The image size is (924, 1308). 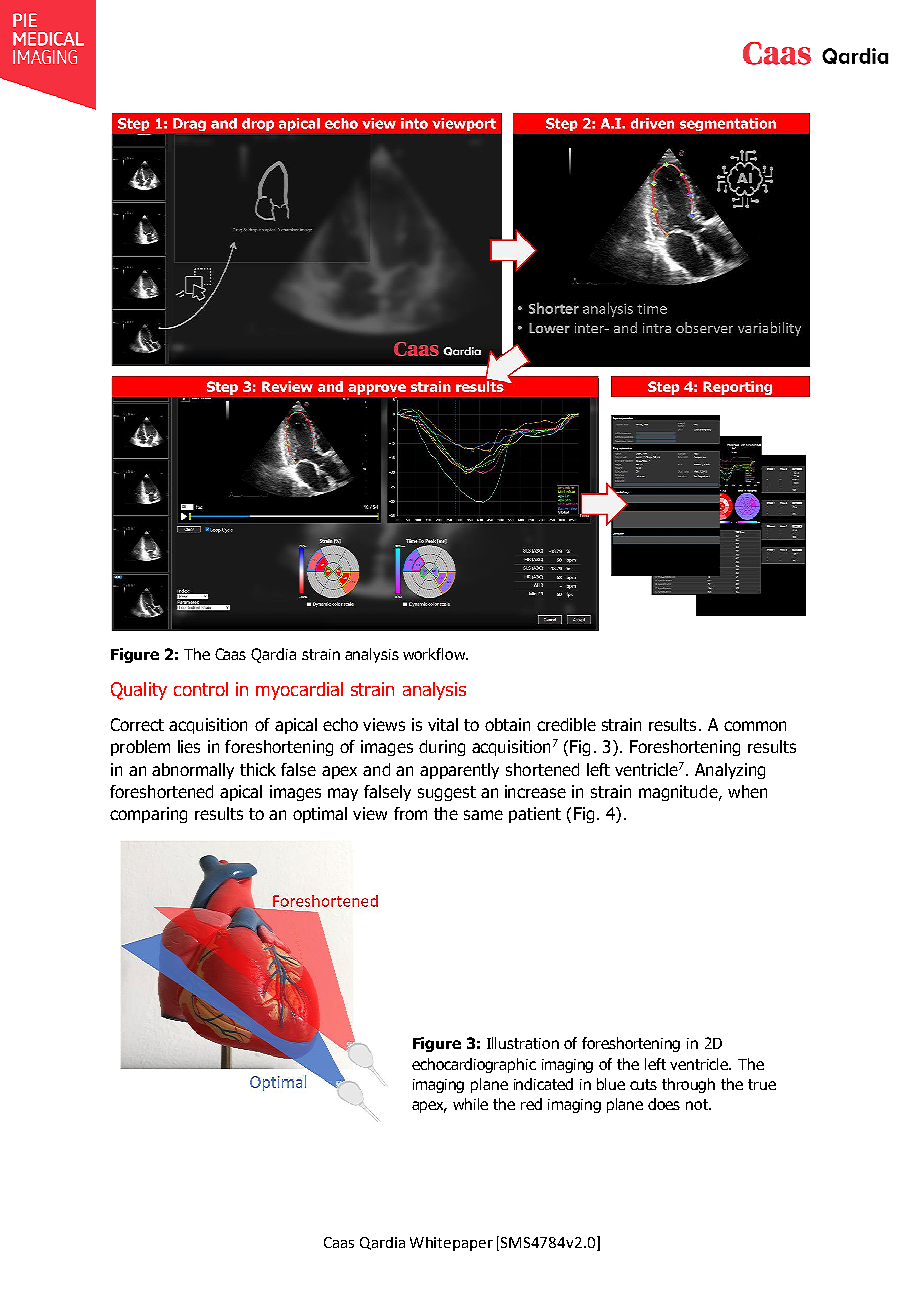 I want to click on while, so click(x=470, y=1104).
